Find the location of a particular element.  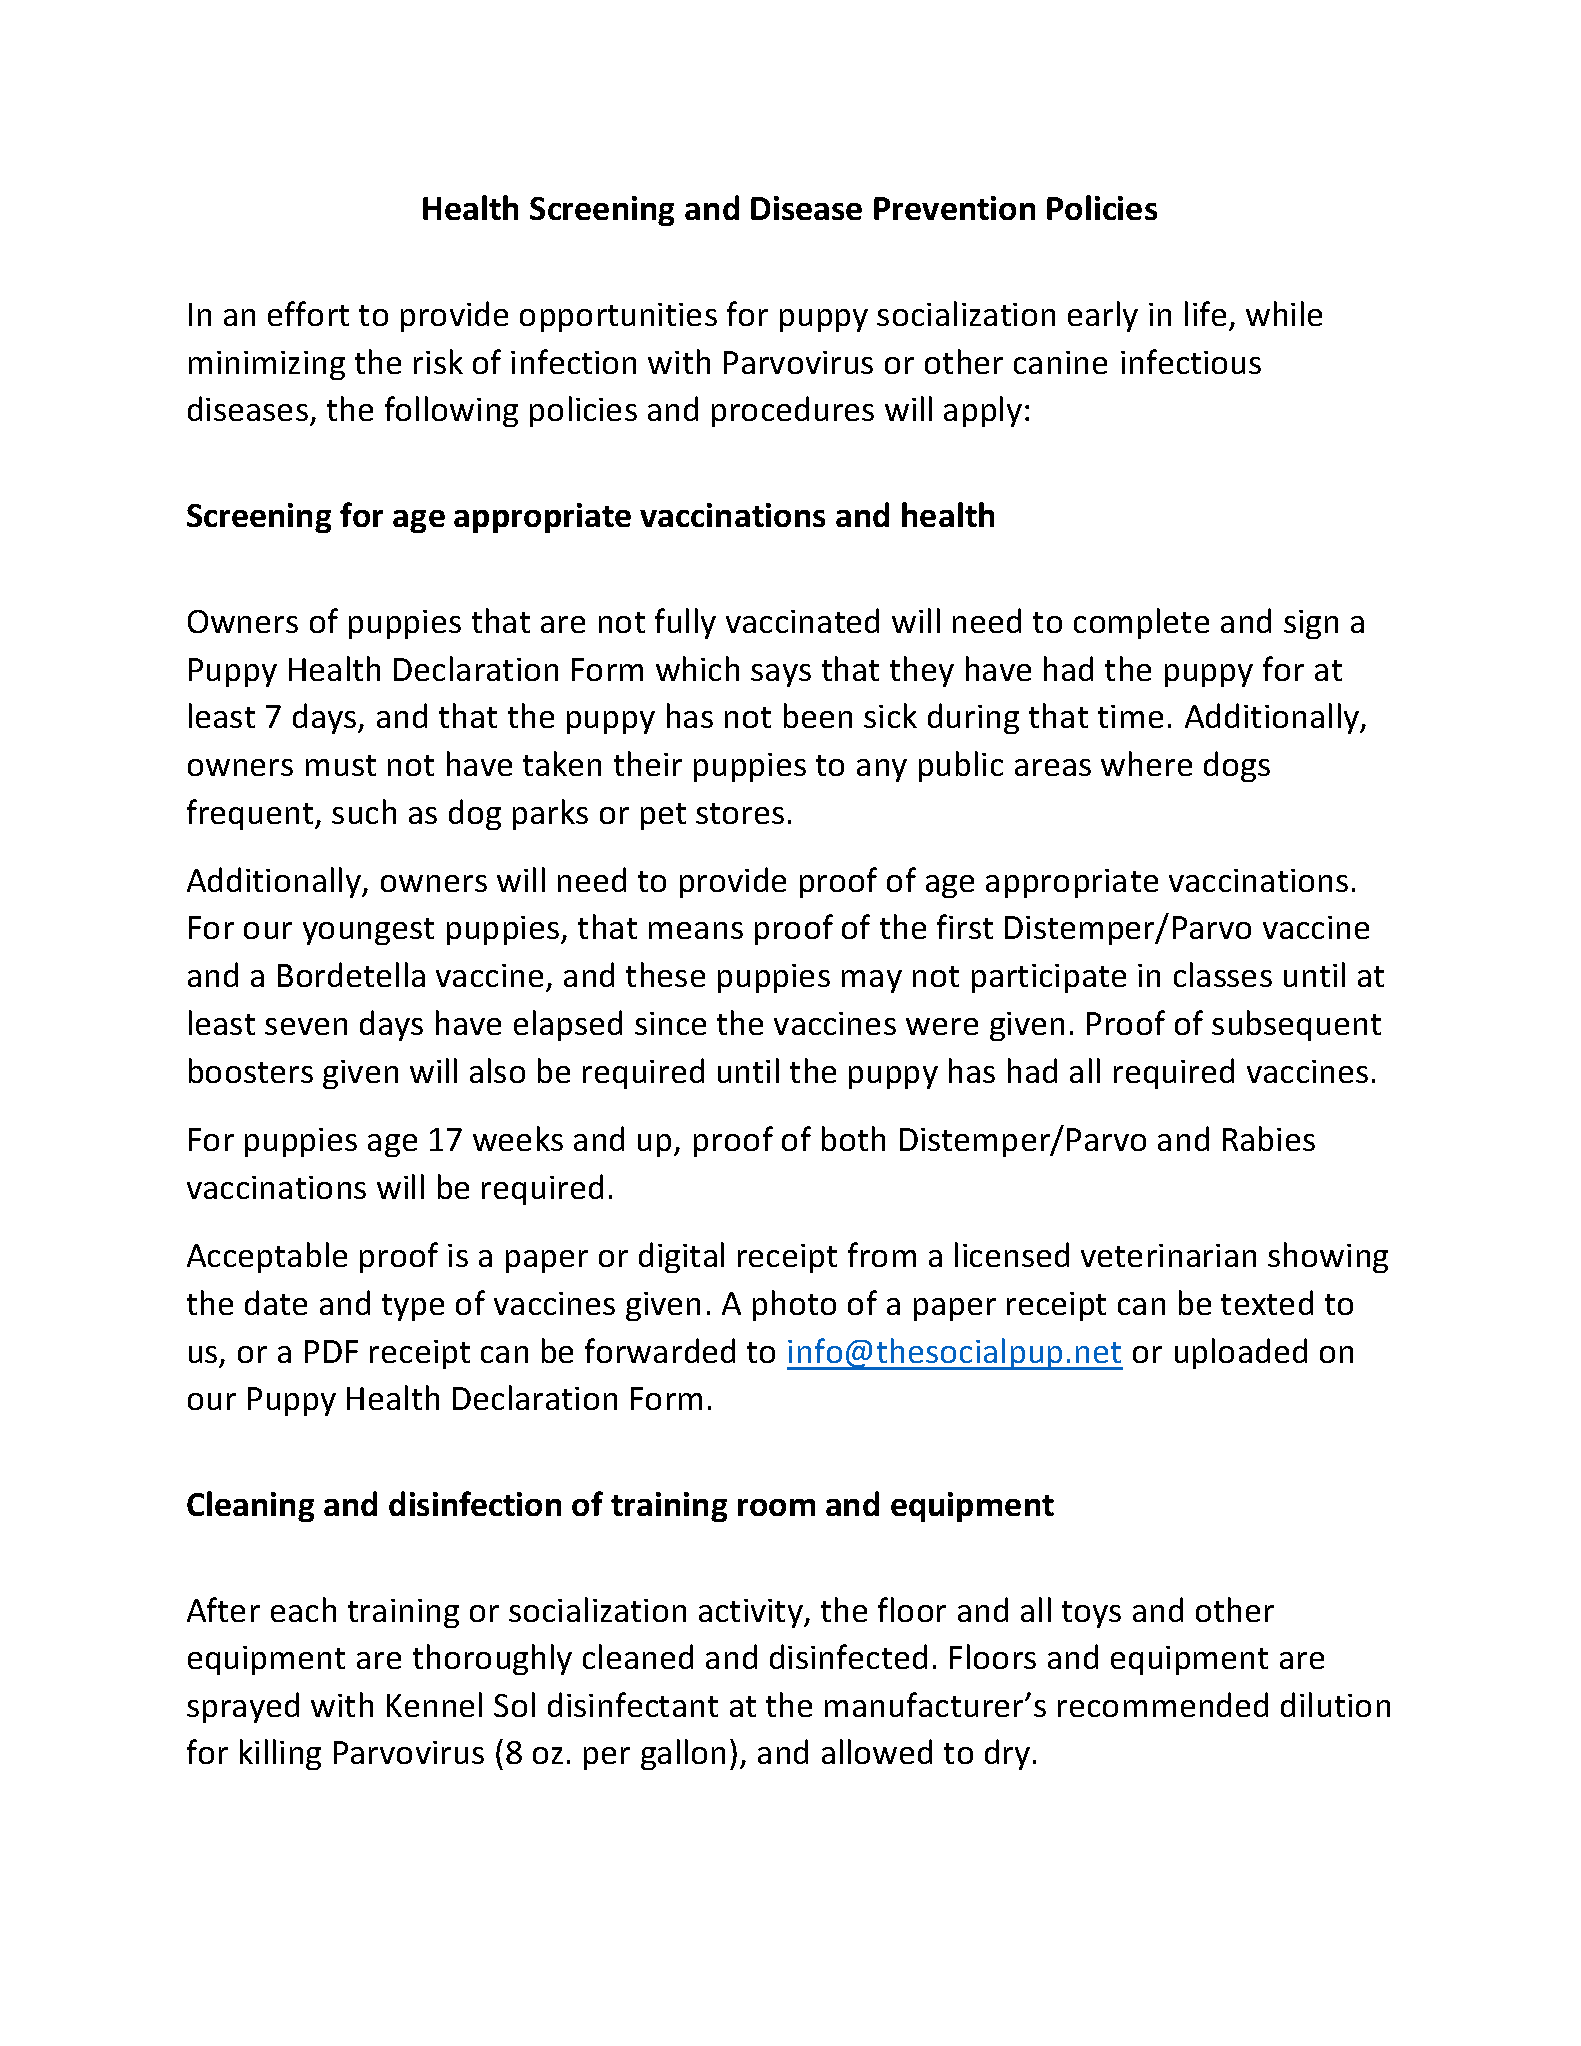

PDF is located at coordinates (331, 1351).
